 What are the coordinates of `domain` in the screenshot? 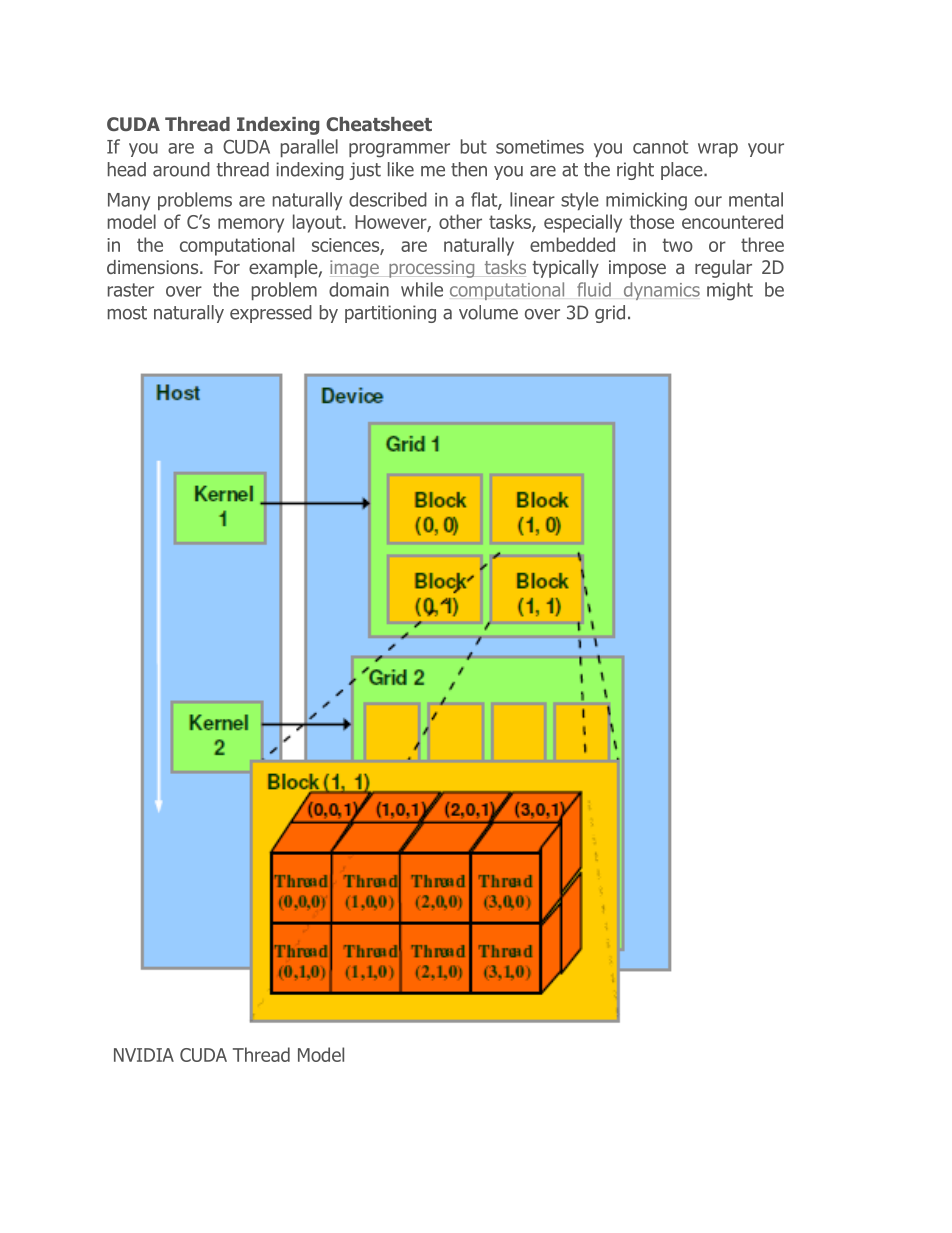 It's located at (359, 289).
